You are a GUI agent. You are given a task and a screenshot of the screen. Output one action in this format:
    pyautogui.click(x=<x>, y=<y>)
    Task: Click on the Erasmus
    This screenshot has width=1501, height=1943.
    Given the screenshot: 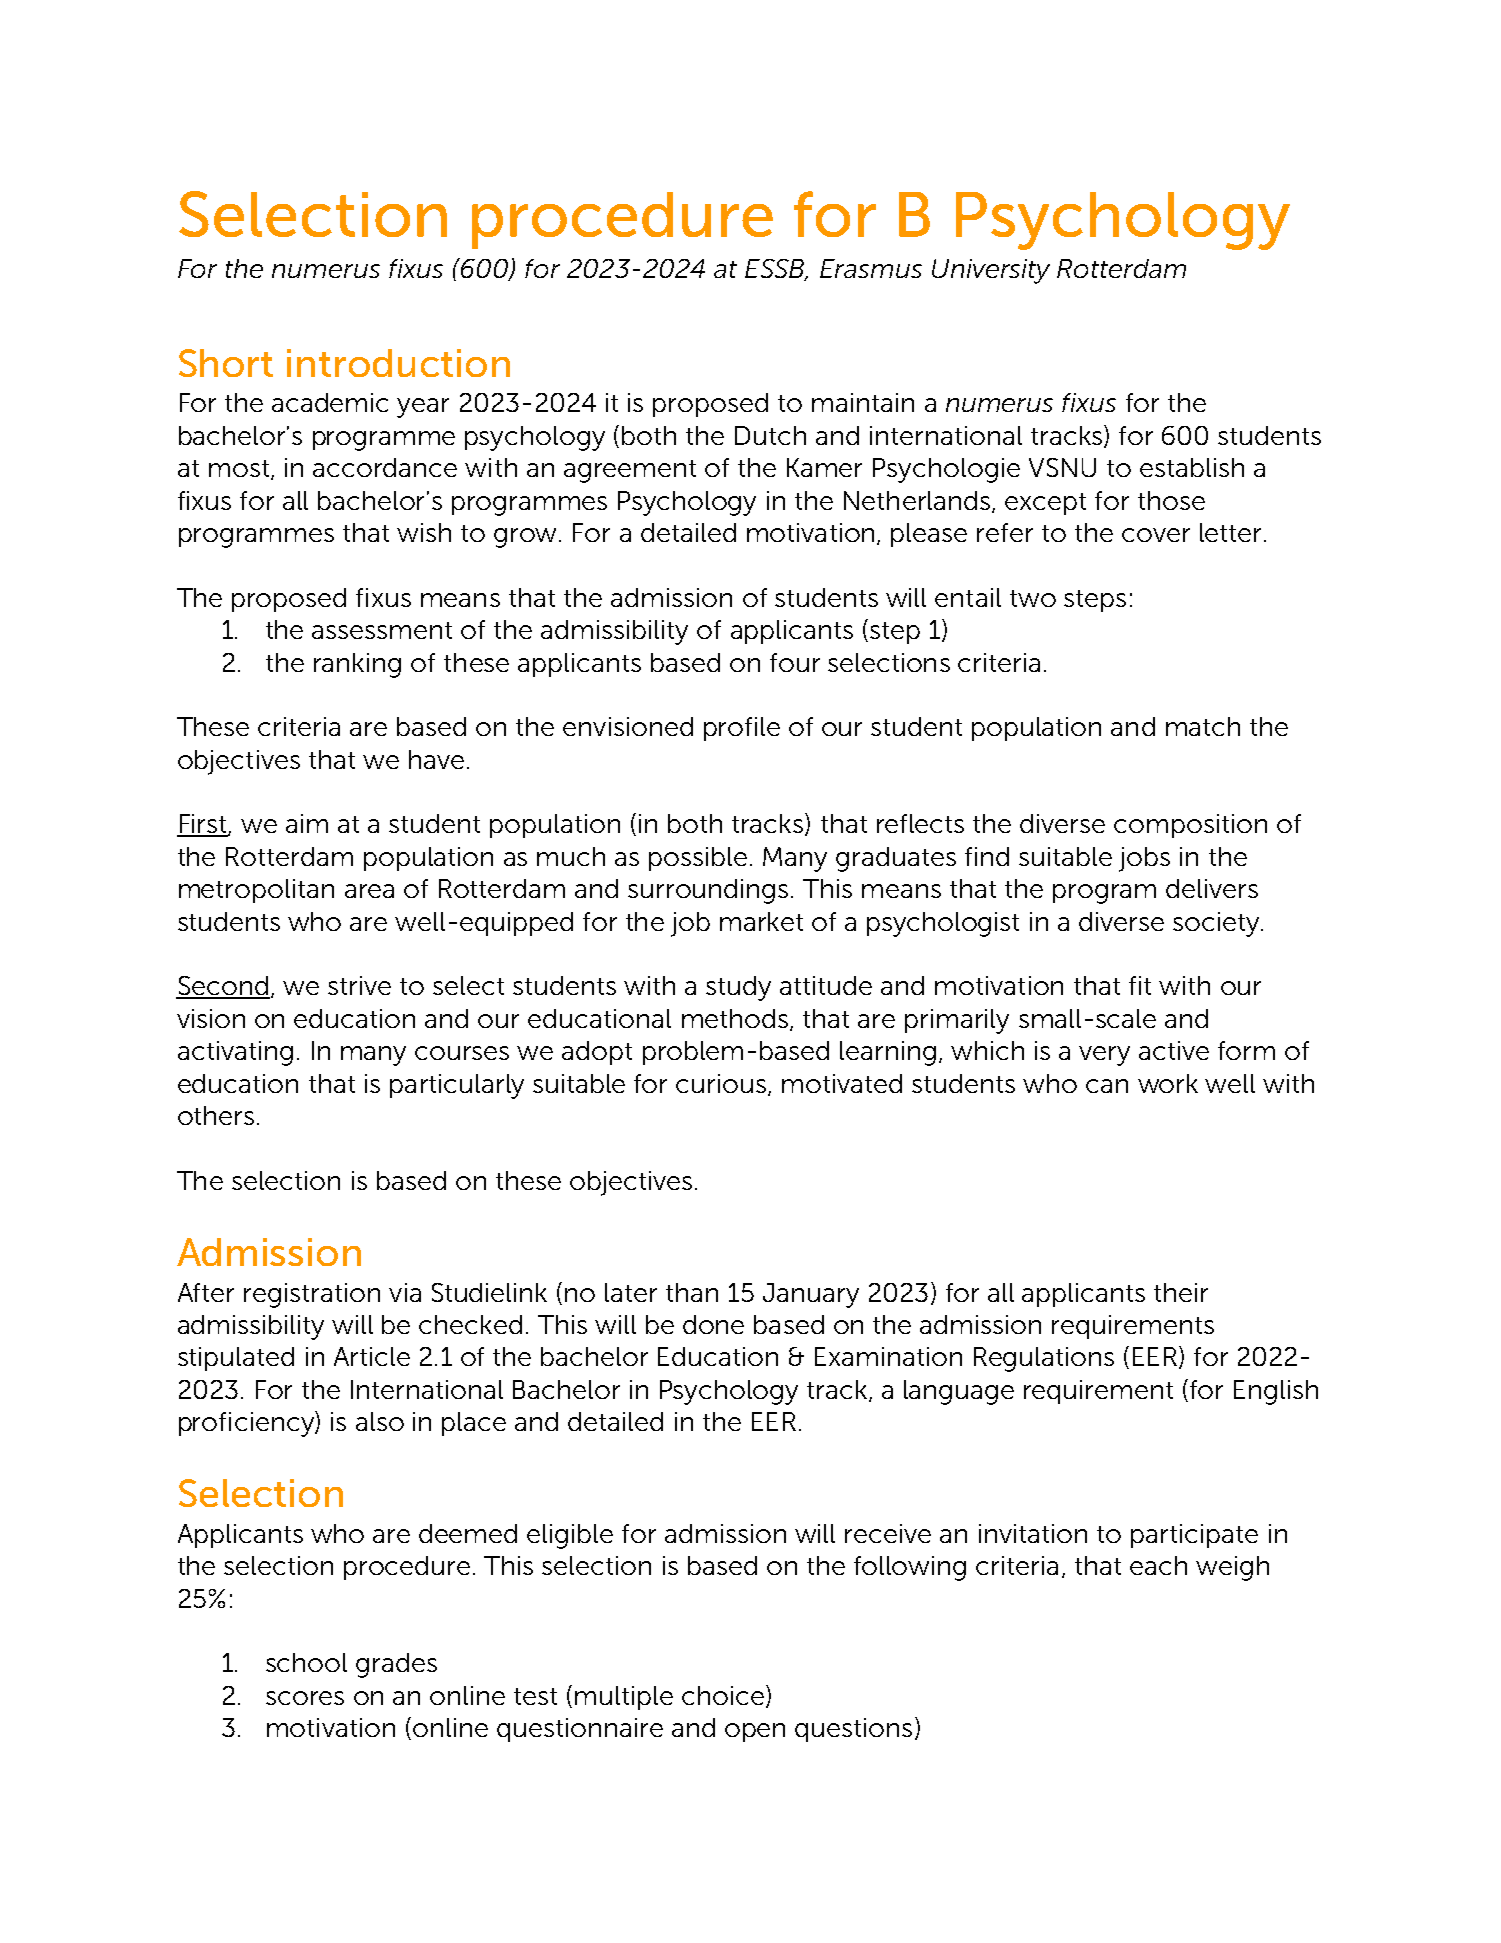 What is the action you would take?
    pyautogui.click(x=871, y=268)
